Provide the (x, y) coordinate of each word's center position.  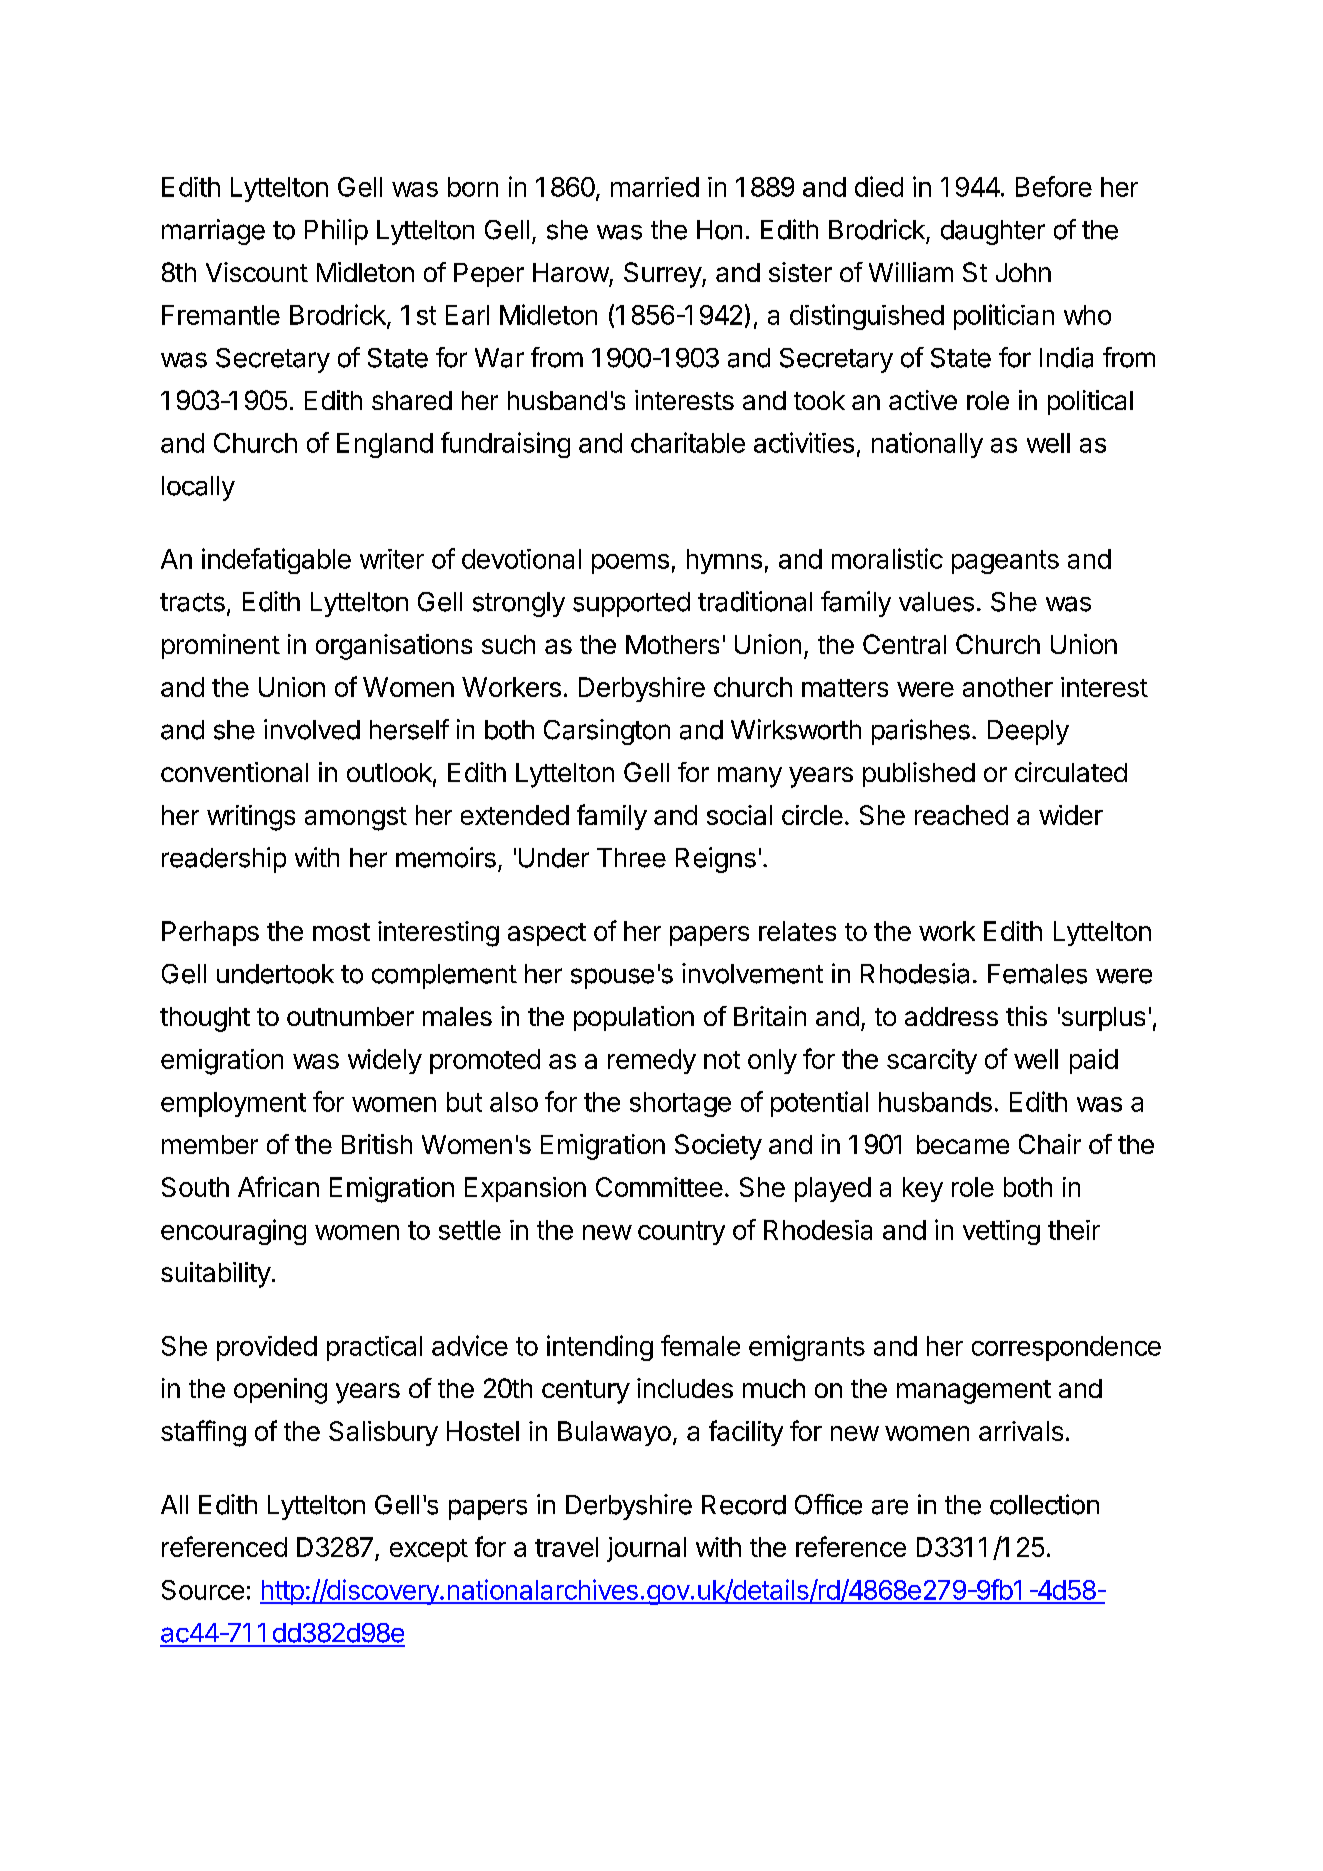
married (655, 187)
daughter (993, 232)
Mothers (672, 644)
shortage (680, 1104)
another (1008, 687)
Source (203, 1590)
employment (233, 1104)
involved (312, 729)
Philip (336, 232)
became (963, 1144)
